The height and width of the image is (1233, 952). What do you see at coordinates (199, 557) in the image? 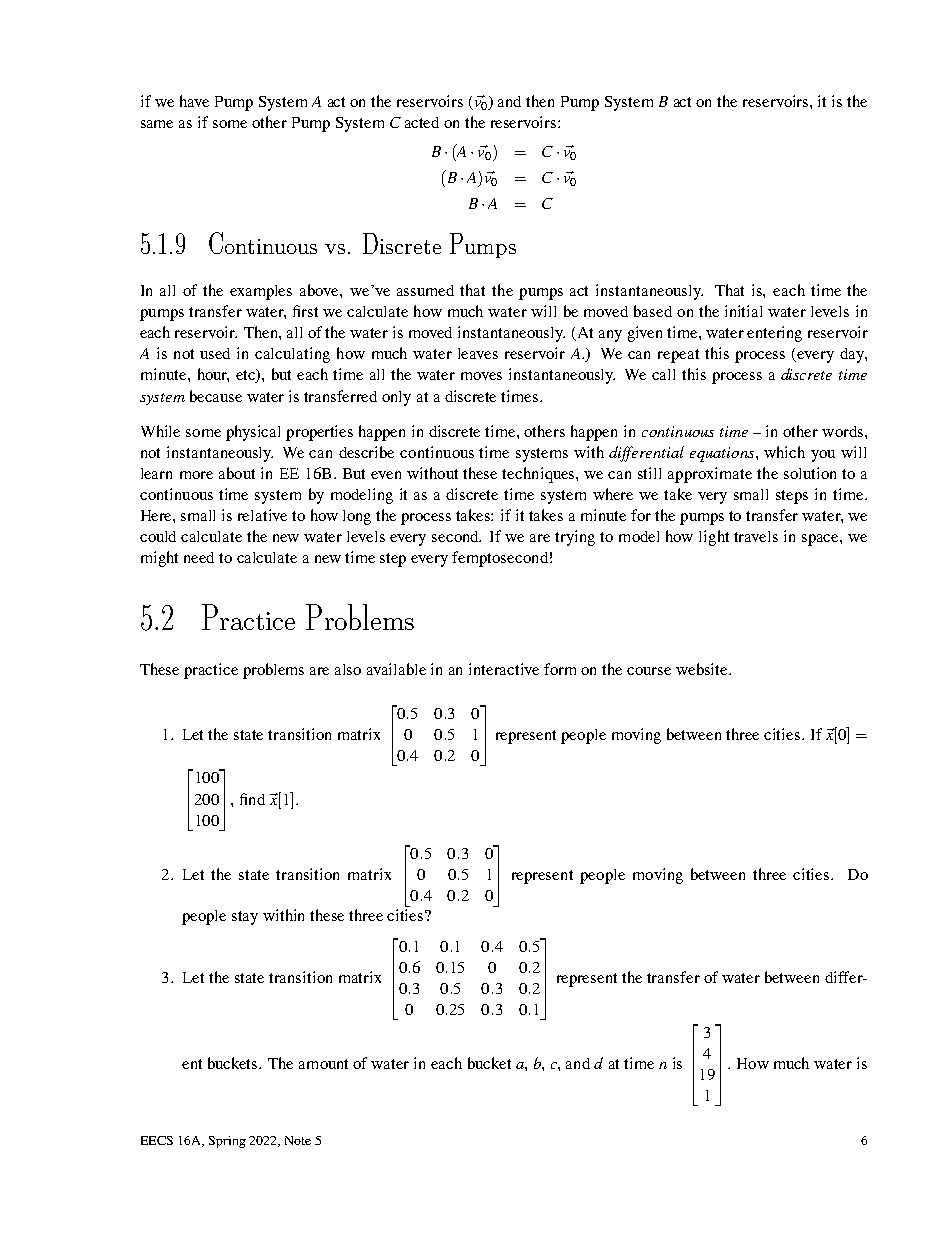
I see `need` at bounding box center [199, 557].
